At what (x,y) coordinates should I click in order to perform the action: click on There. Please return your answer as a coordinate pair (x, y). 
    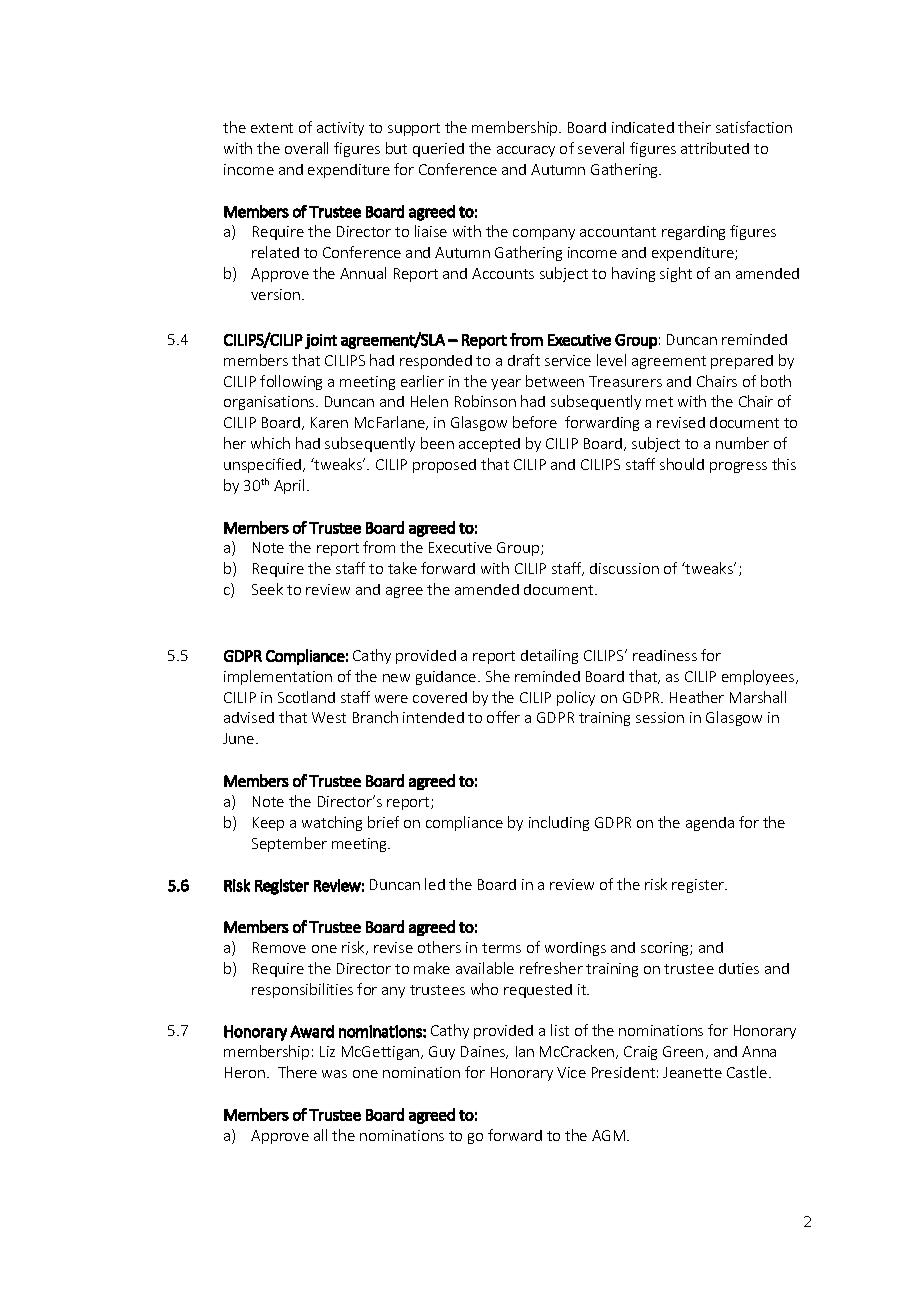
    Looking at the image, I should click on (297, 1072).
